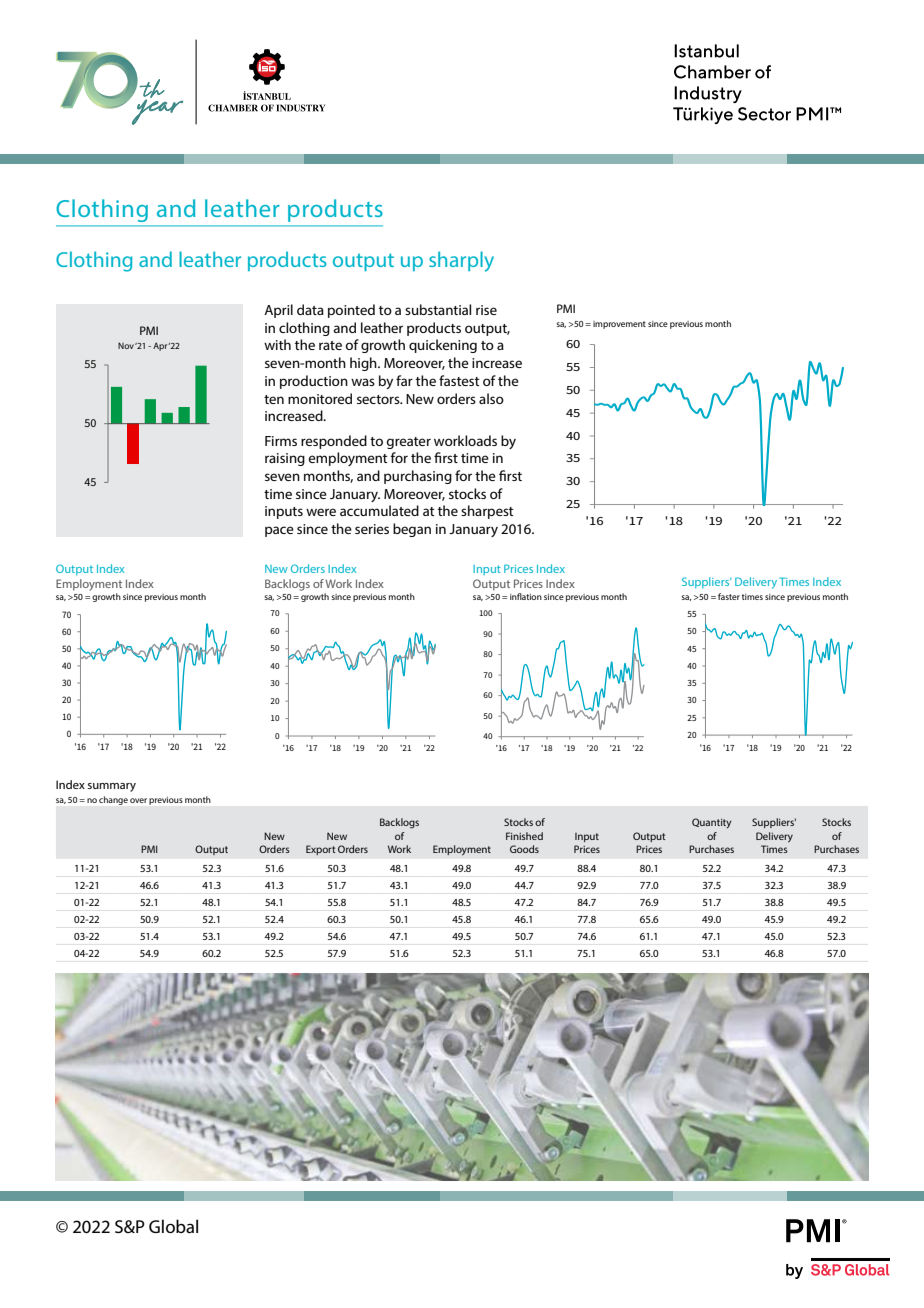  Describe the element at coordinates (712, 823) in the image. I see `Quantity` at that location.
